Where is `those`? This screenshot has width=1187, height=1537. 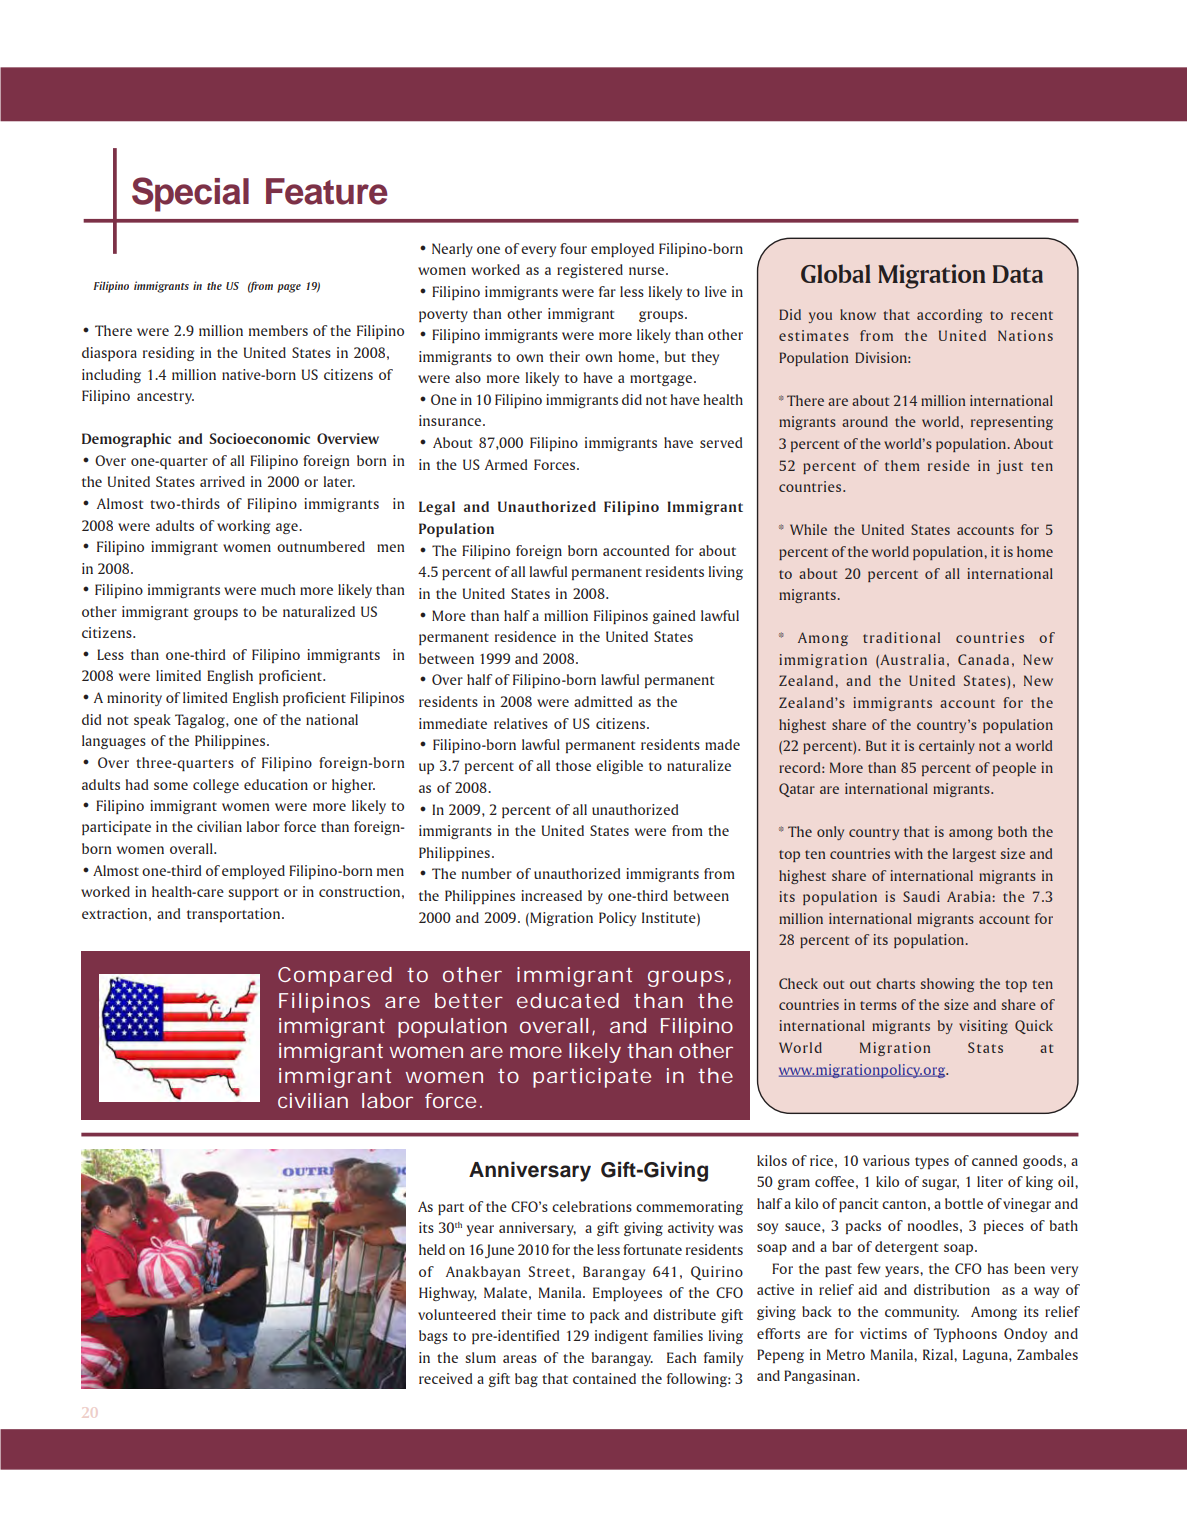 those is located at coordinates (573, 765).
